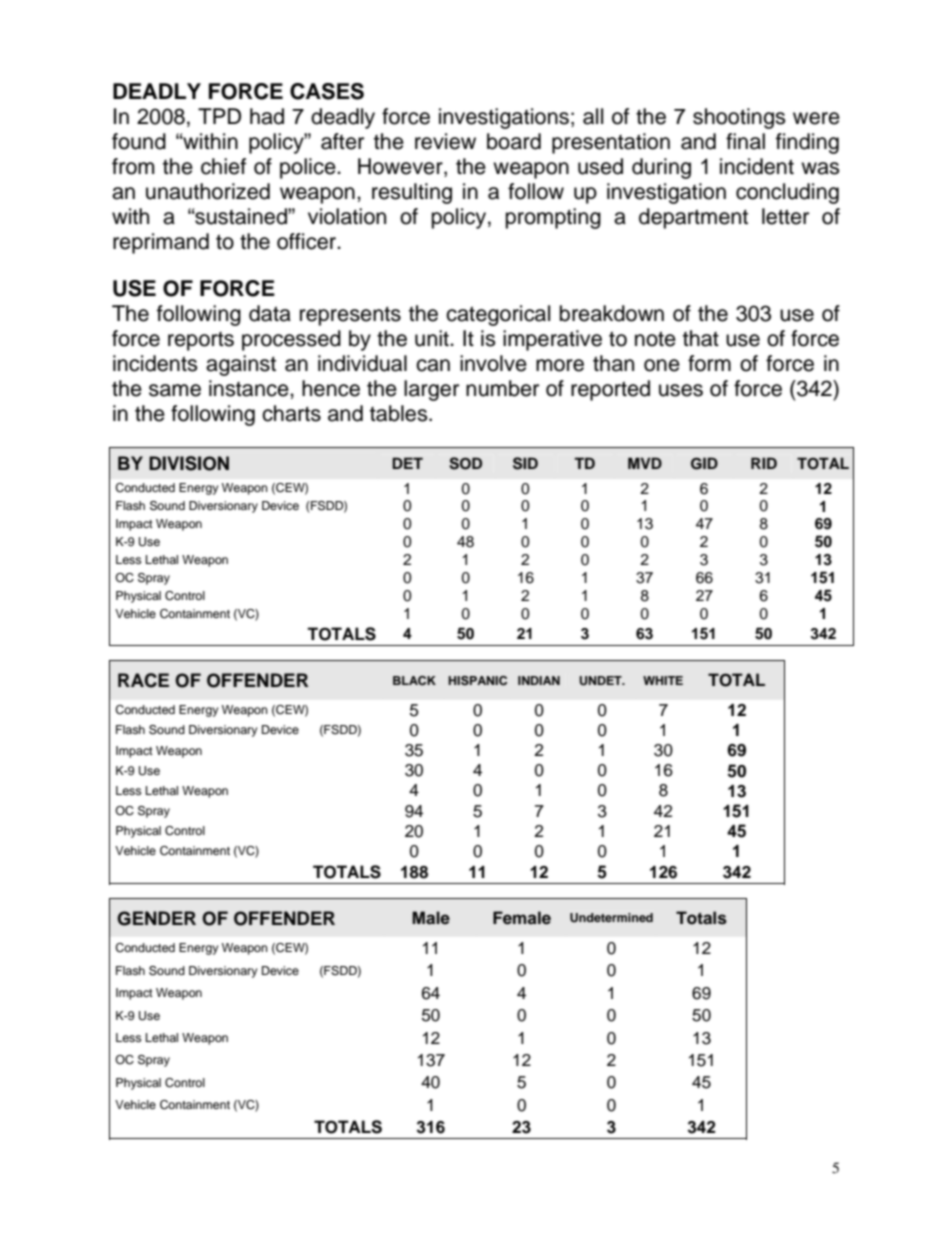 The height and width of the image is (1233, 952). What do you see at coordinates (739, 118) in the image?
I see `shootings` at bounding box center [739, 118].
